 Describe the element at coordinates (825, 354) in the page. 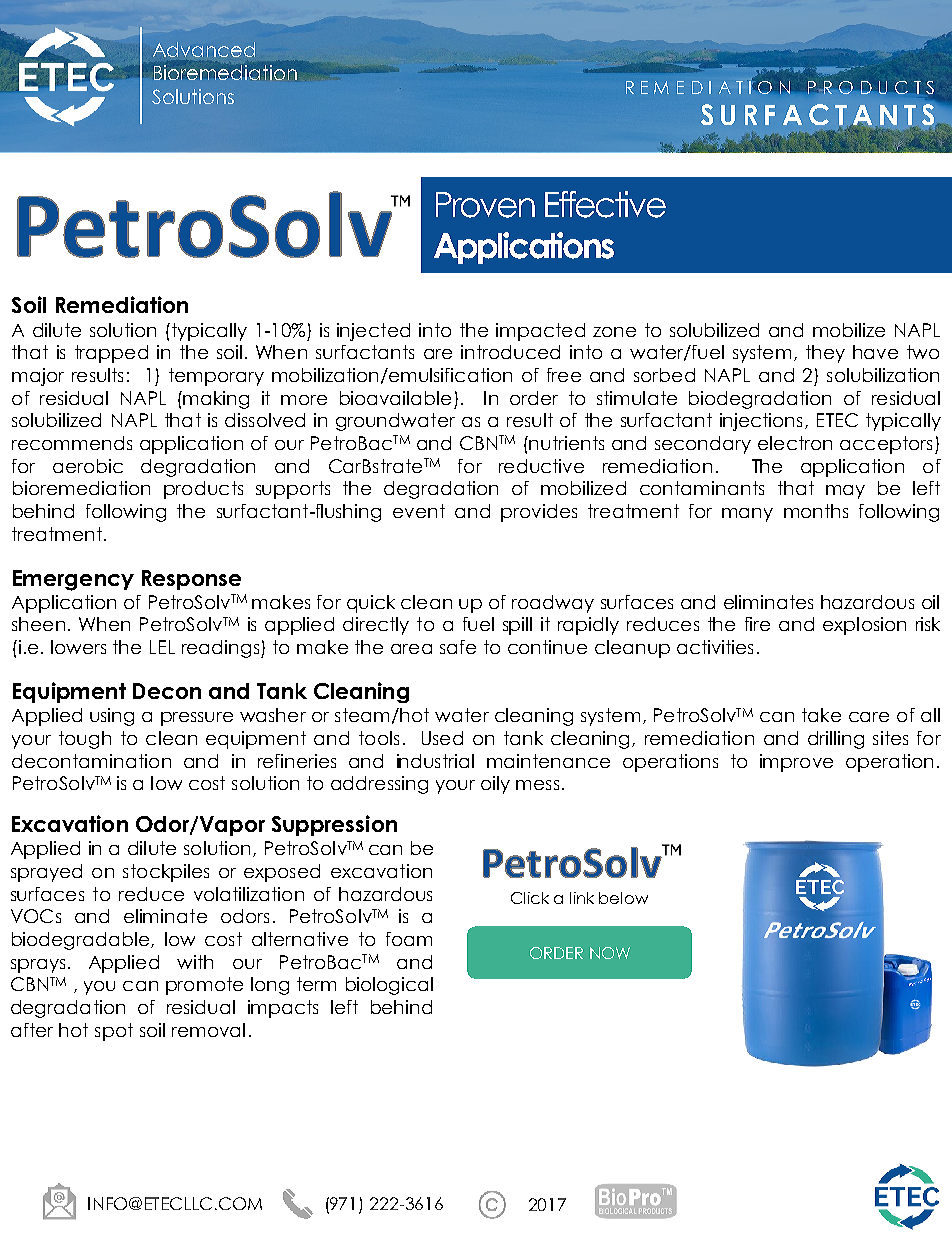

I see `they` at that location.
